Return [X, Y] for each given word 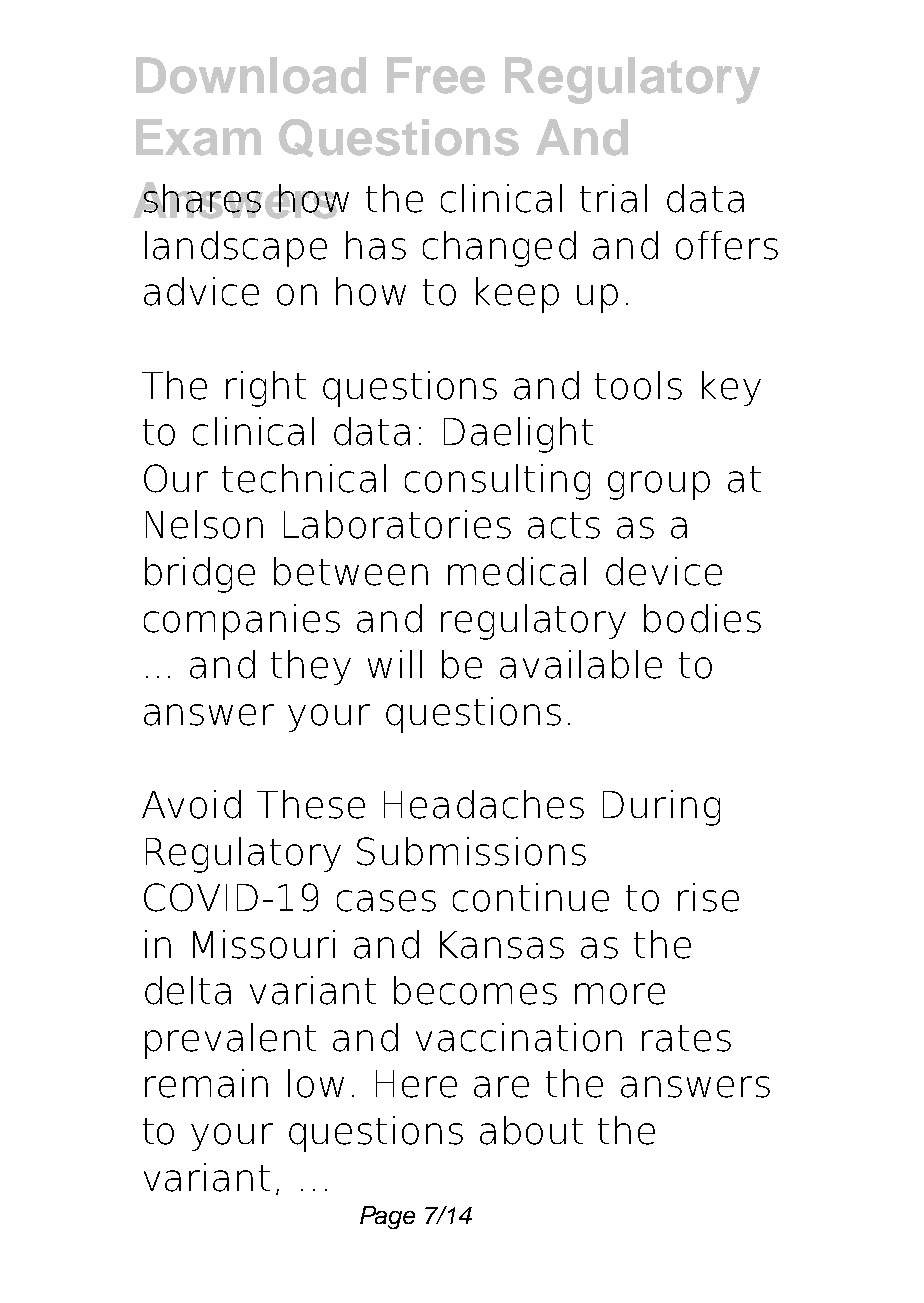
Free [436, 75]
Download [251, 75]
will [395, 664]
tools [638, 385]
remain [206, 1083]
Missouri [264, 944]
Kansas [502, 945]
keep [517, 295]
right [266, 389]
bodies [702, 618]
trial [613, 198]
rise [708, 897]
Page [387, 1217]
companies [242, 622]
